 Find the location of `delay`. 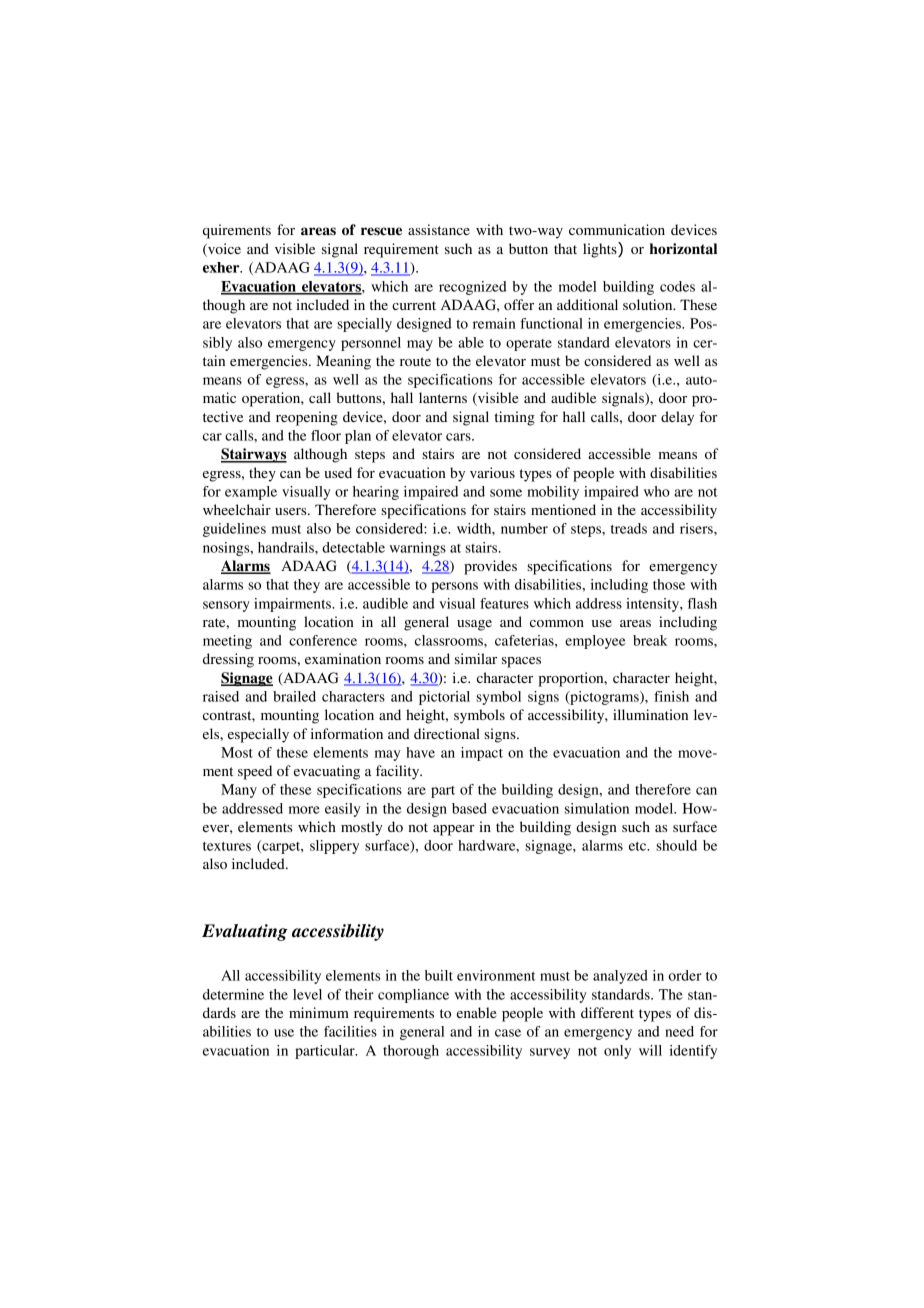

delay is located at coordinates (677, 418).
